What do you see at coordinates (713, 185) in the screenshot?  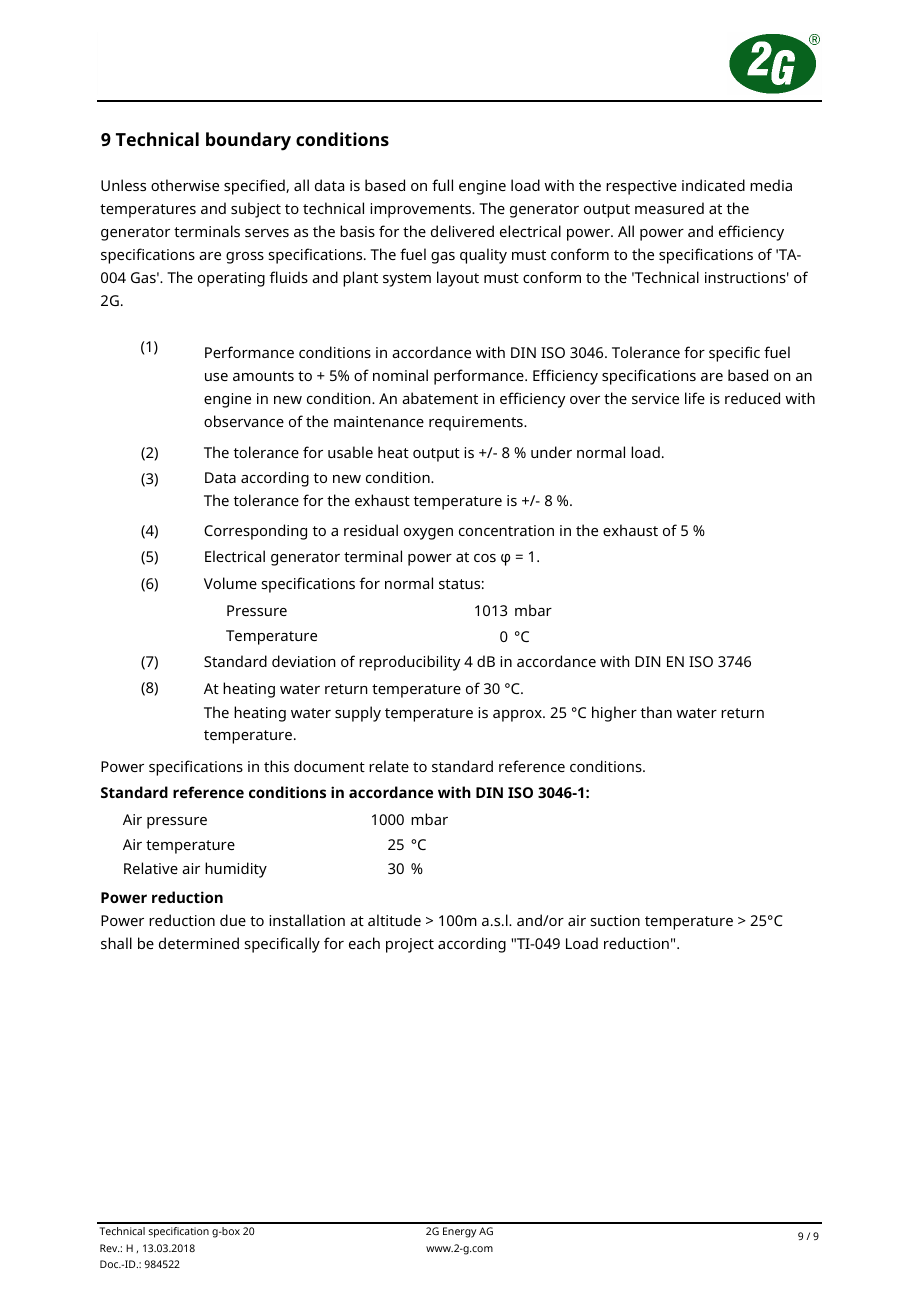 I see `indicated` at bounding box center [713, 185].
